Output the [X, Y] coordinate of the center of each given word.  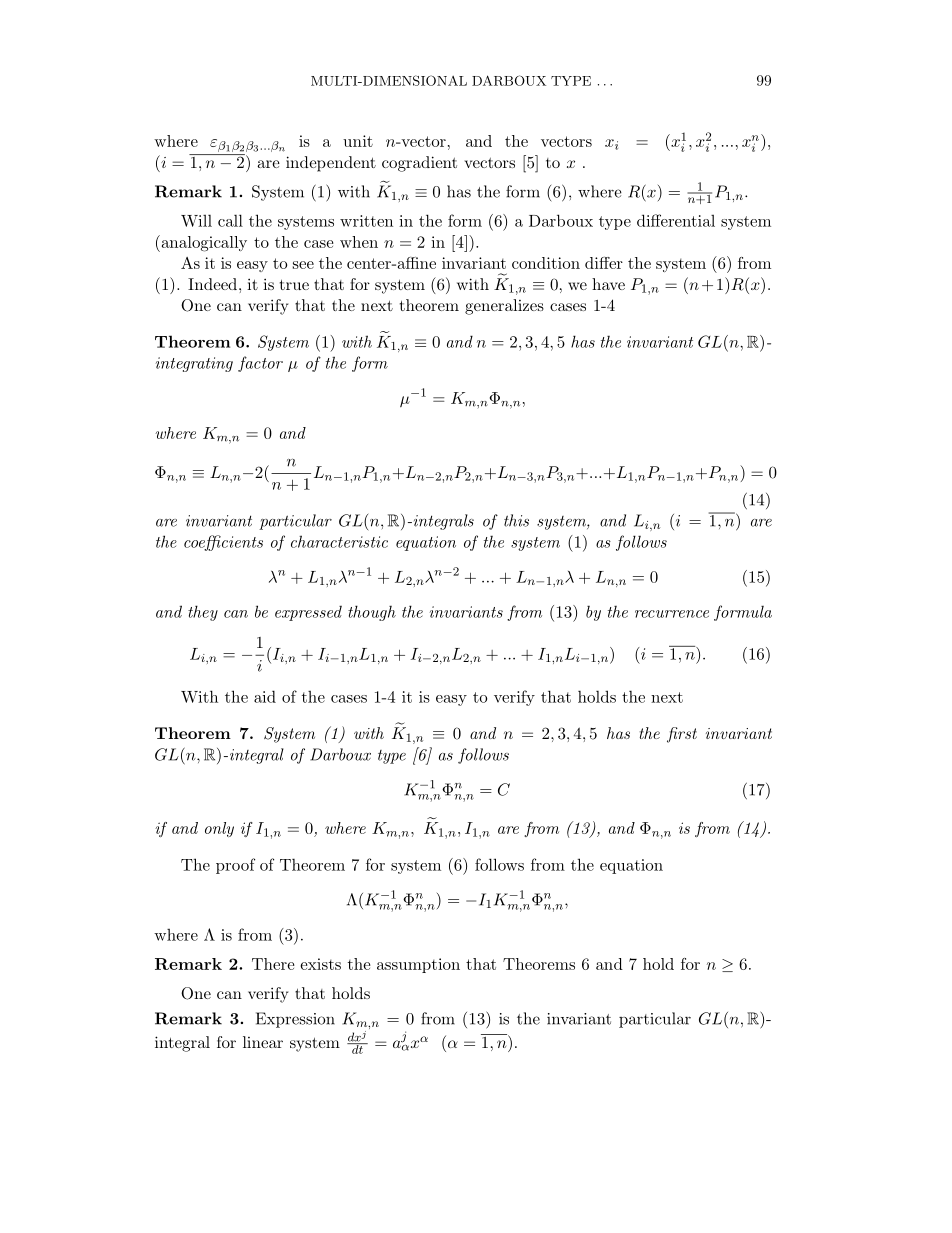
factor [260, 364]
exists [321, 964]
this [516, 520]
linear [263, 1042]
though [372, 613]
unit [358, 141]
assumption [418, 965]
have [608, 284]
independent [331, 164]
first [682, 735]
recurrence [672, 614]
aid [265, 696]
